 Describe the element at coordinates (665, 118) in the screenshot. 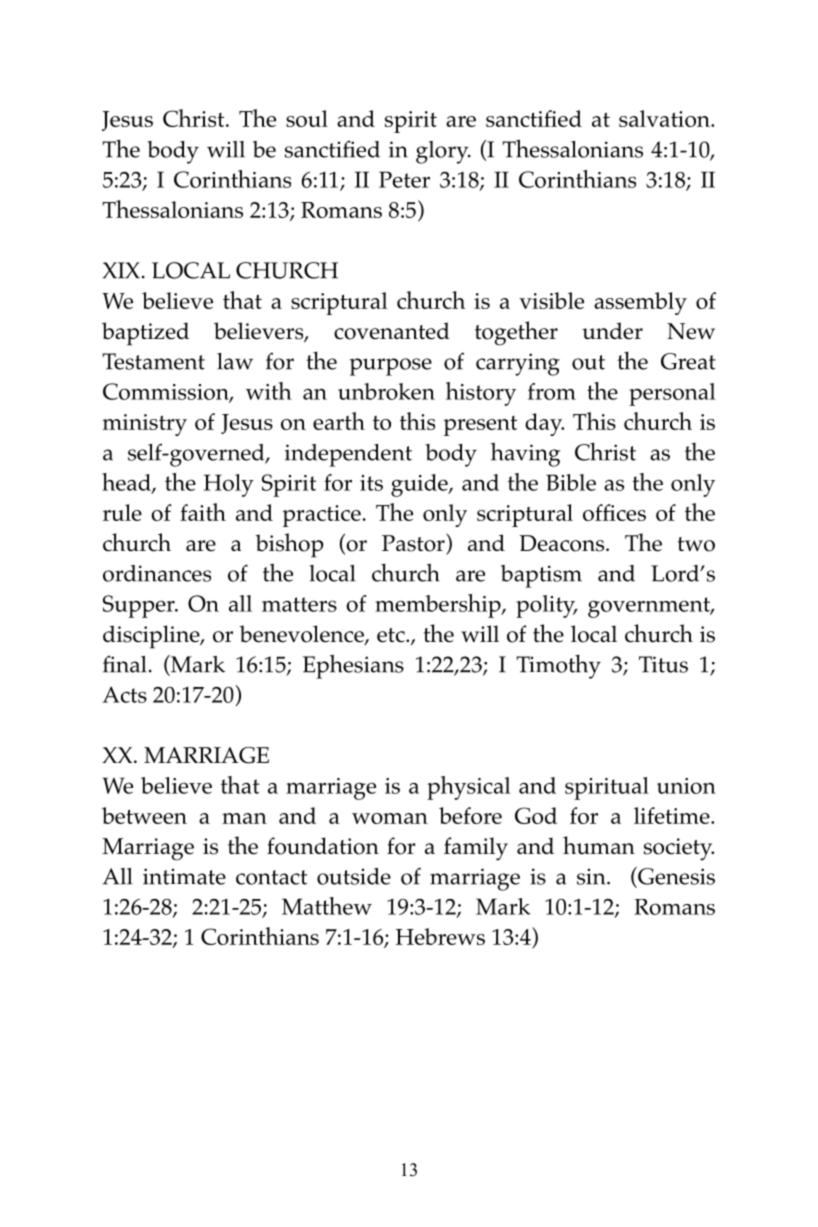

I see `salvation` at that location.
